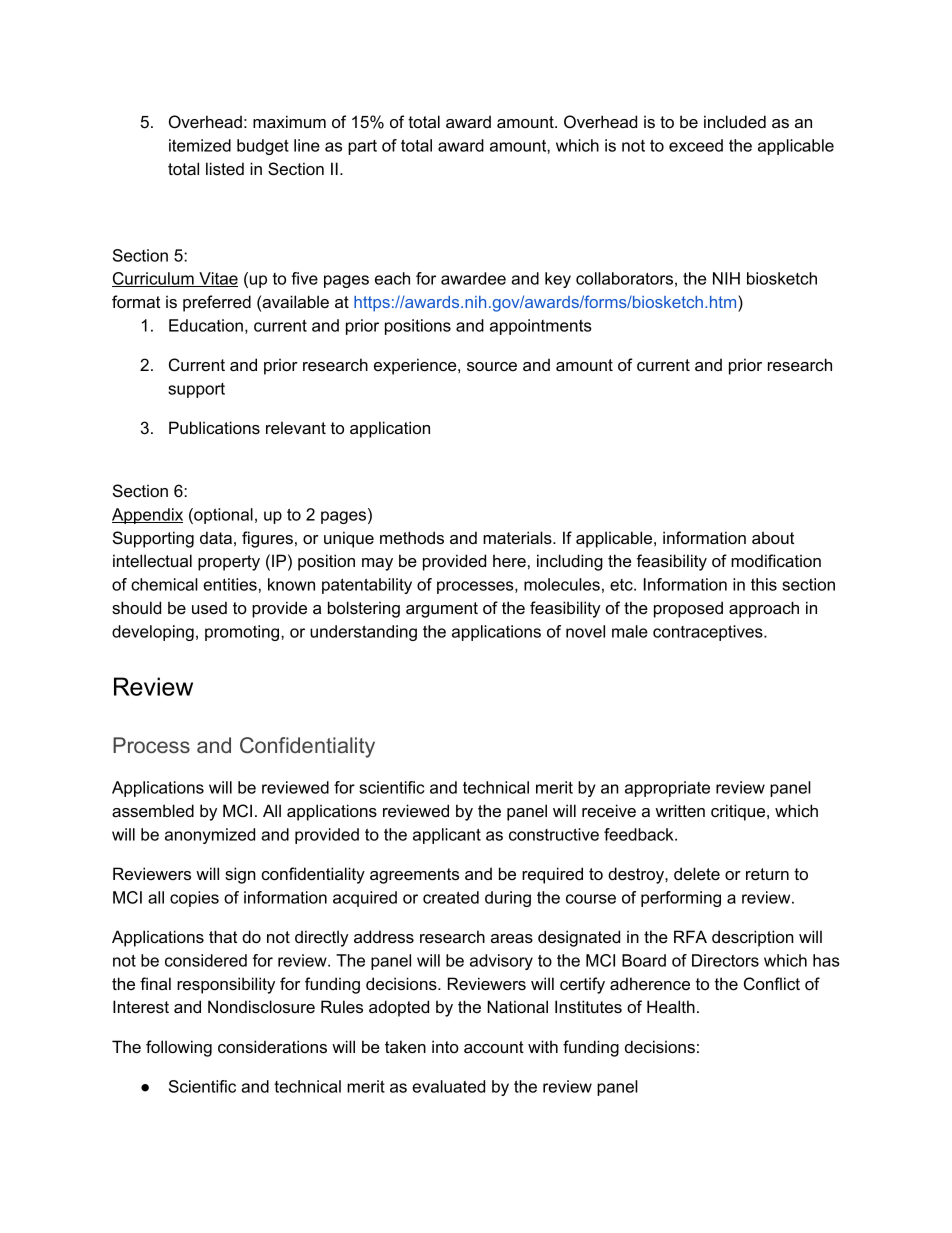 The width and height of the screenshot is (952, 1233). Describe the element at coordinates (739, 812) in the screenshot. I see `critique` at that location.
